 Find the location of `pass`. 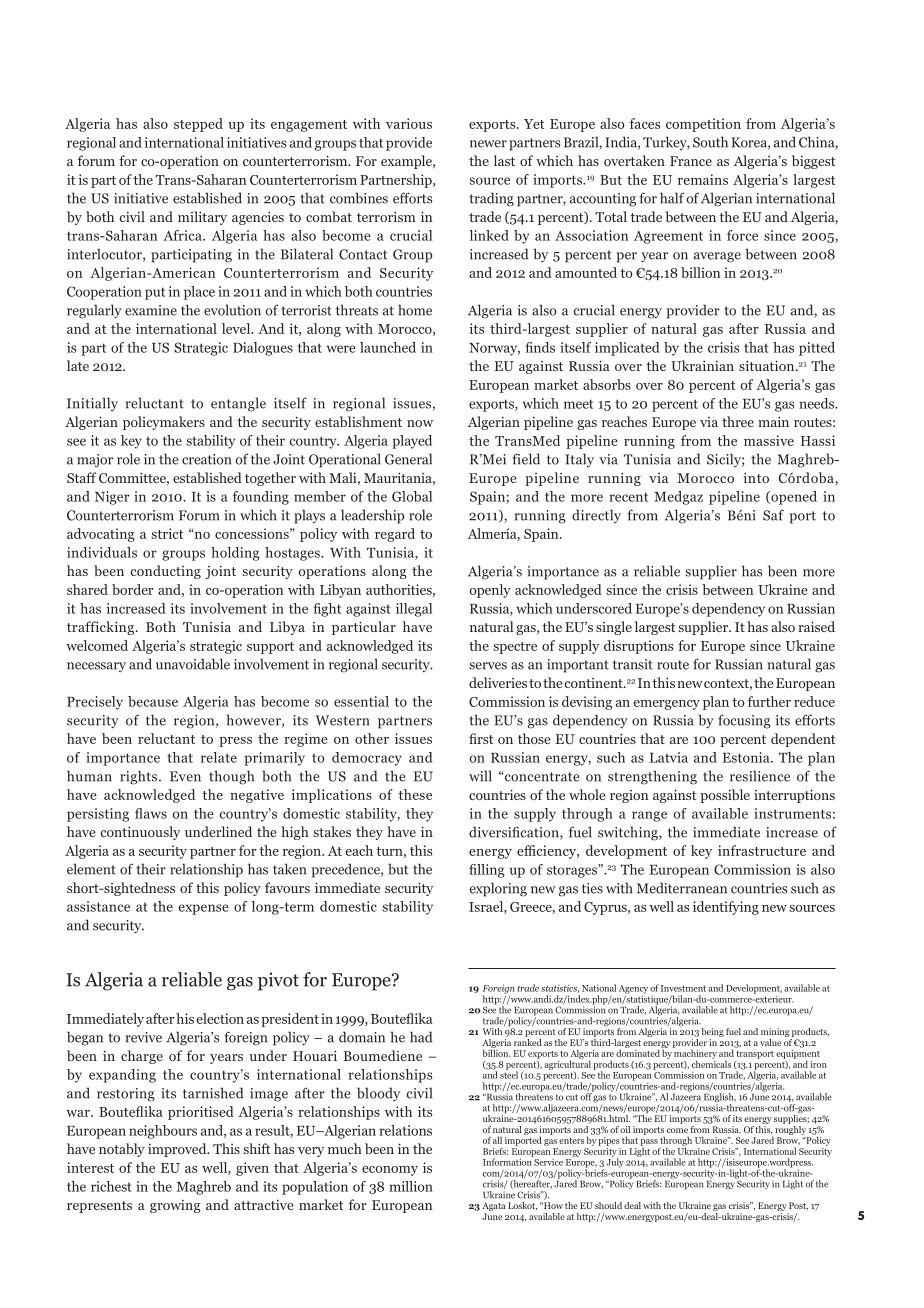

pass is located at coordinates (649, 1143).
